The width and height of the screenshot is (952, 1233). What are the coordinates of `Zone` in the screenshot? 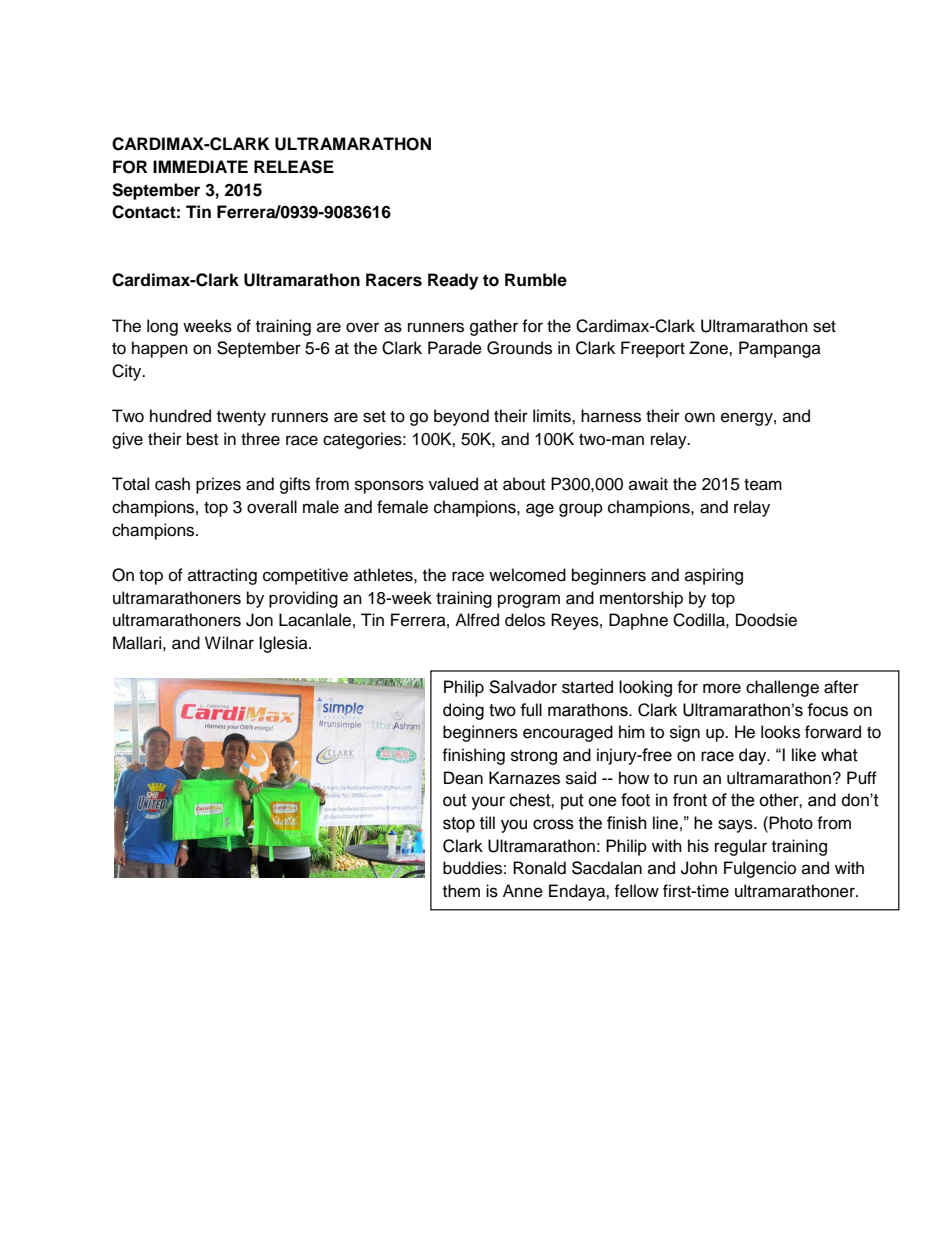 It's located at (709, 348).
